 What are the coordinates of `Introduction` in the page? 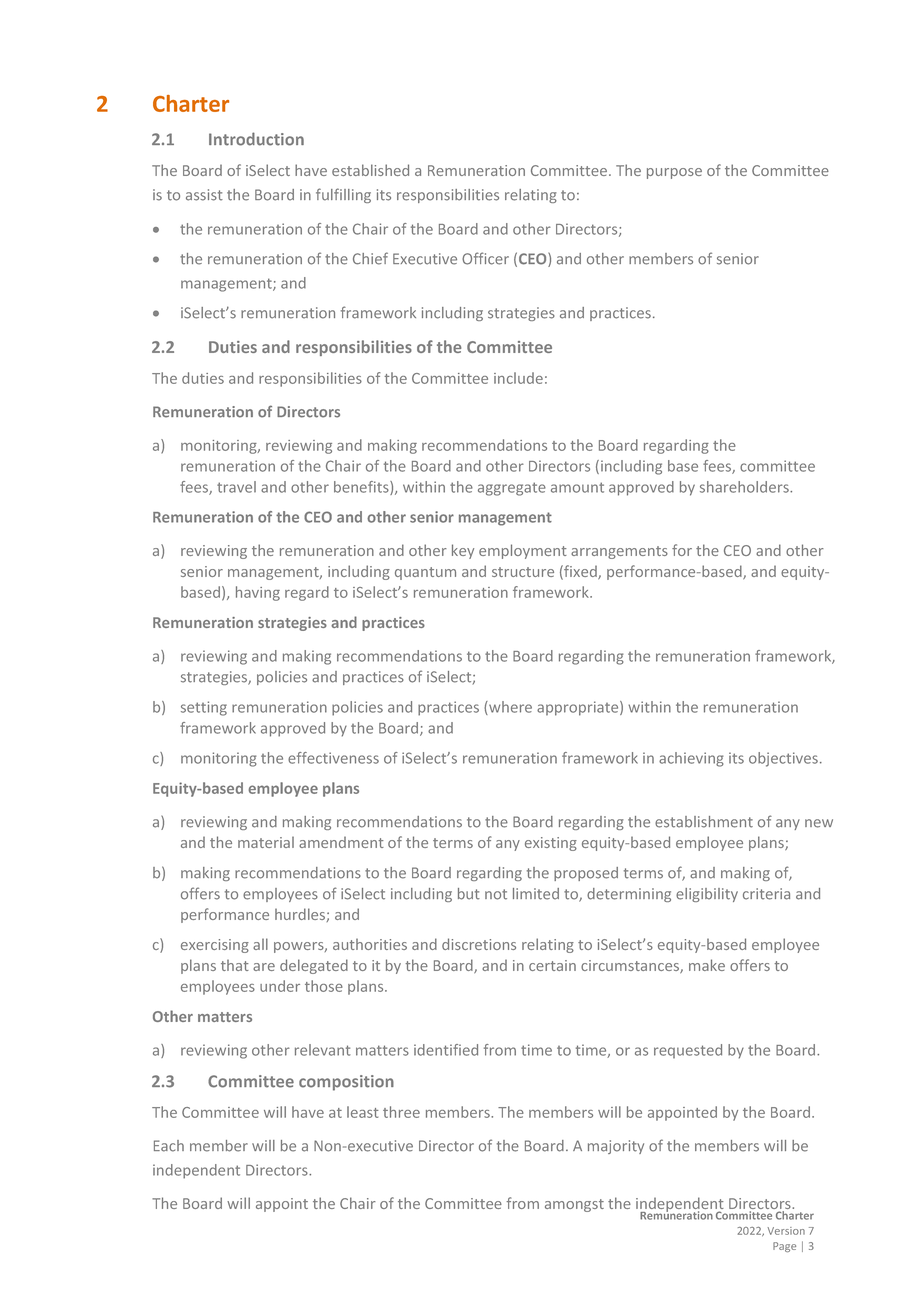 It's located at (256, 139).
